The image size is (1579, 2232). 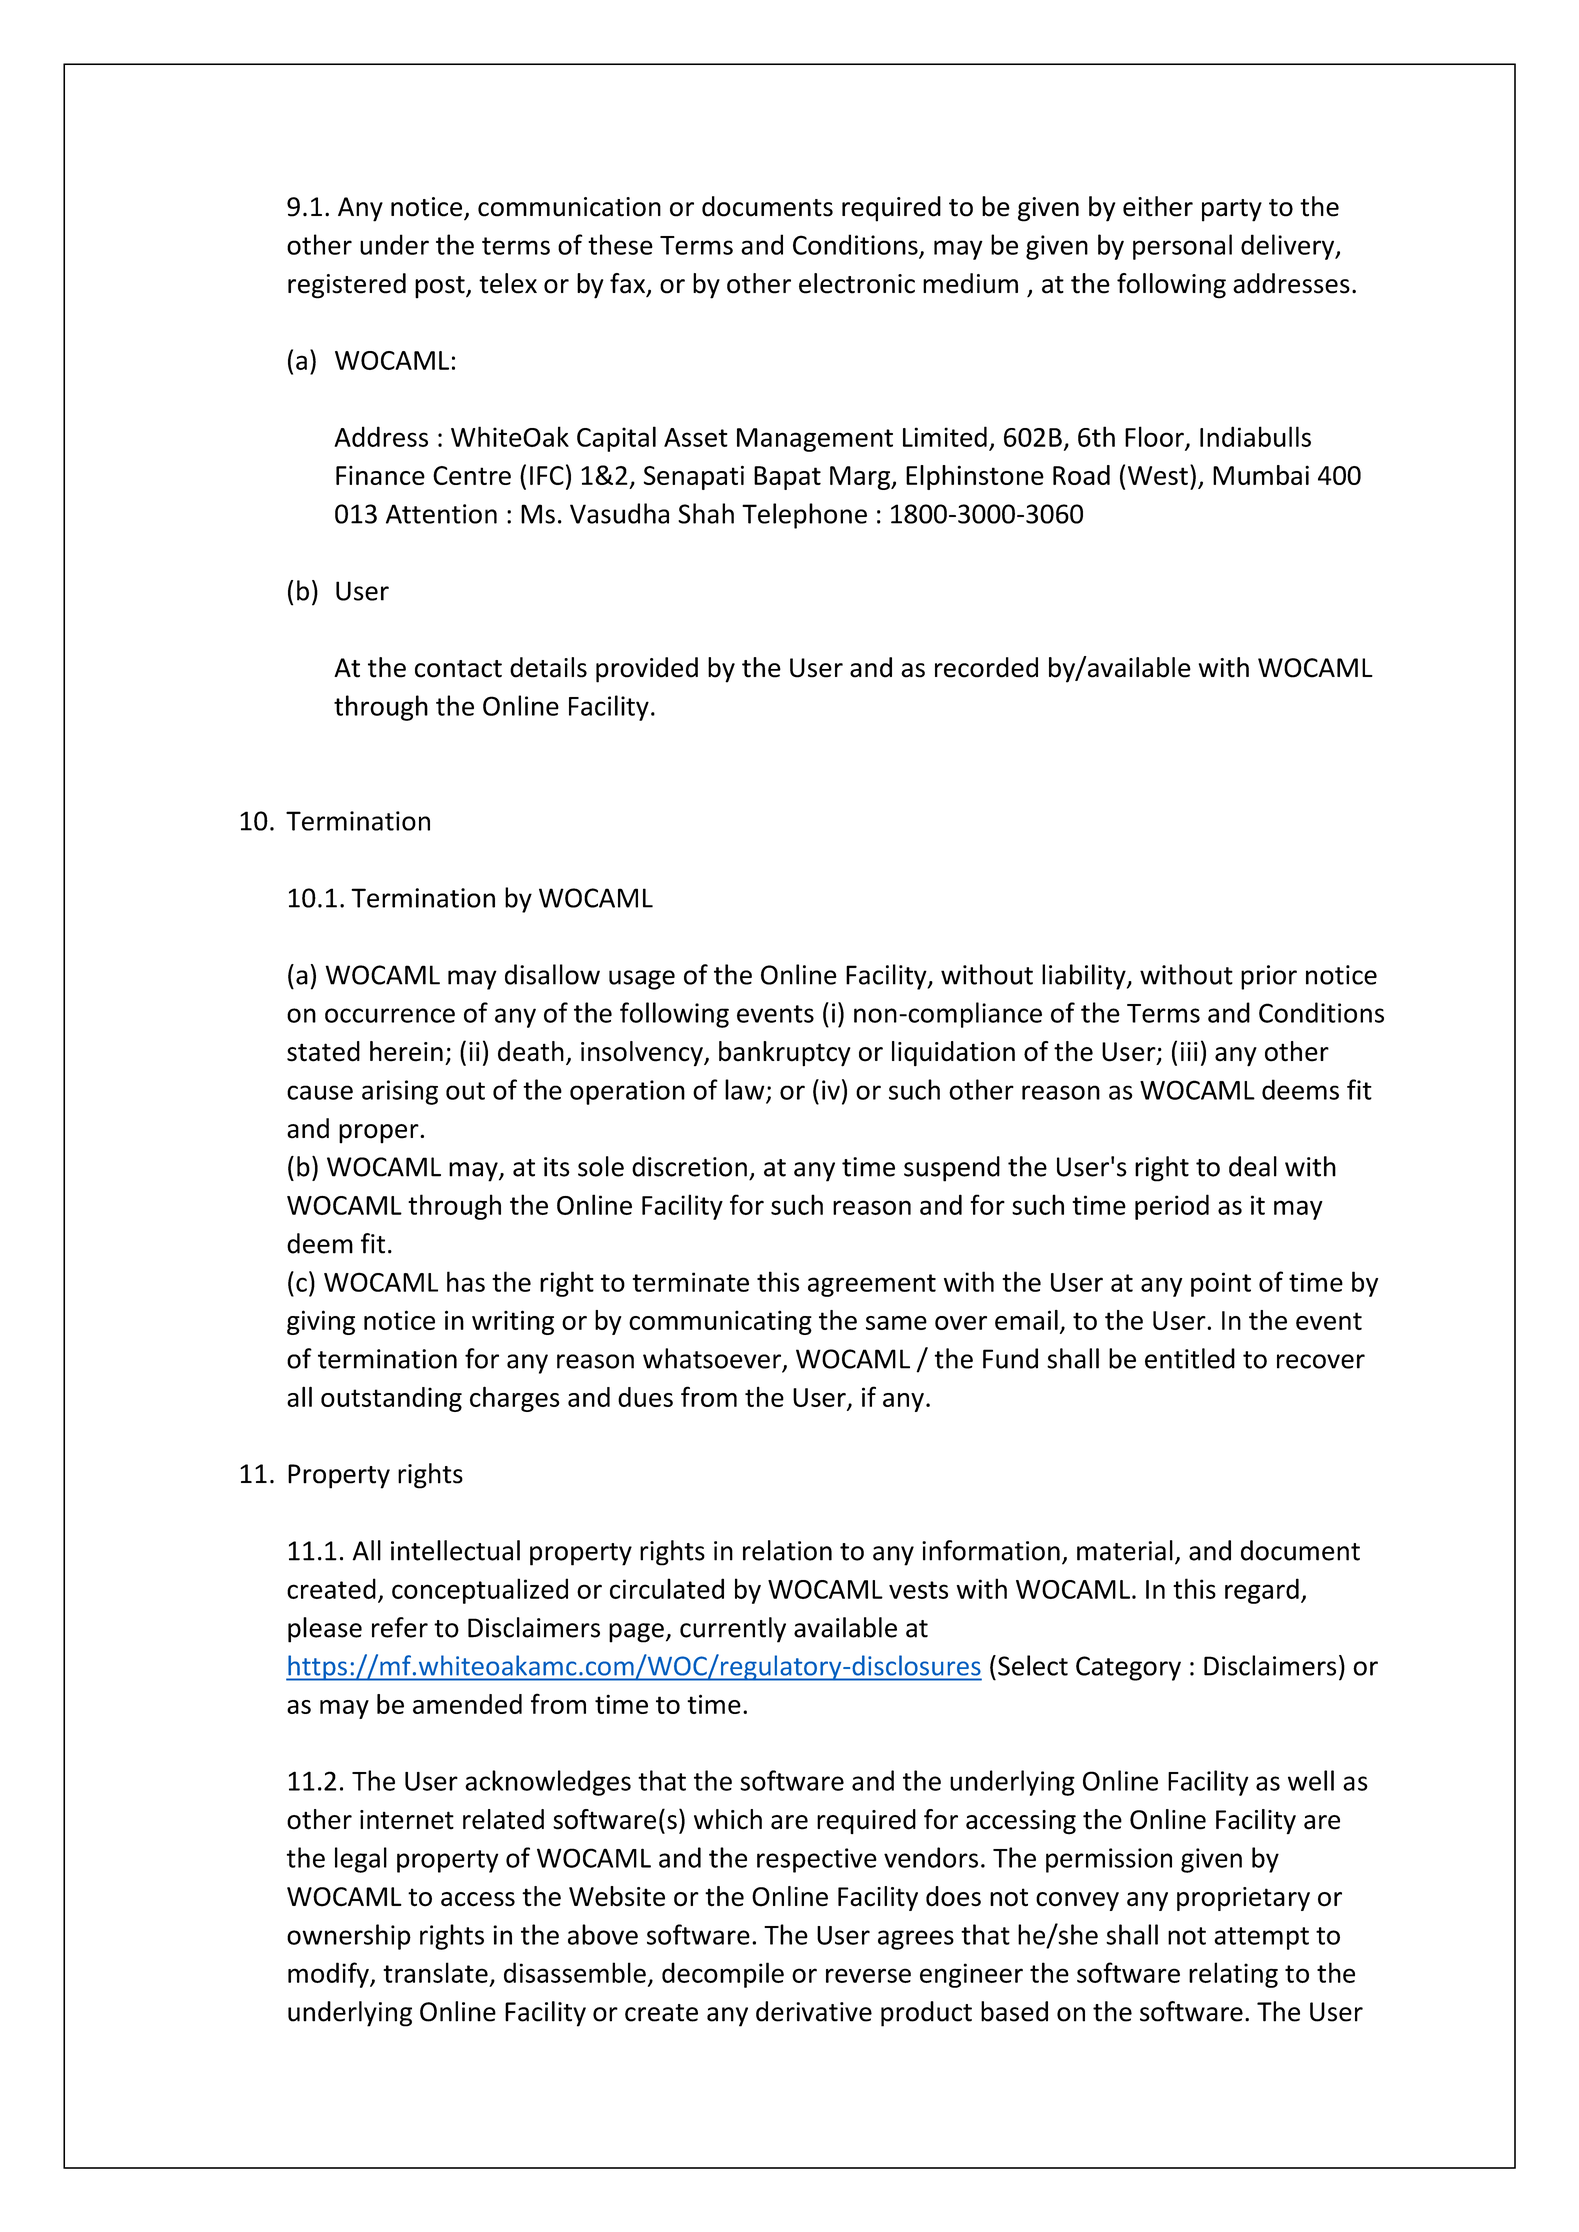 What do you see at coordinates (435, 1972) in the page?
I see `translate` at bounding box center [435, 1972].
